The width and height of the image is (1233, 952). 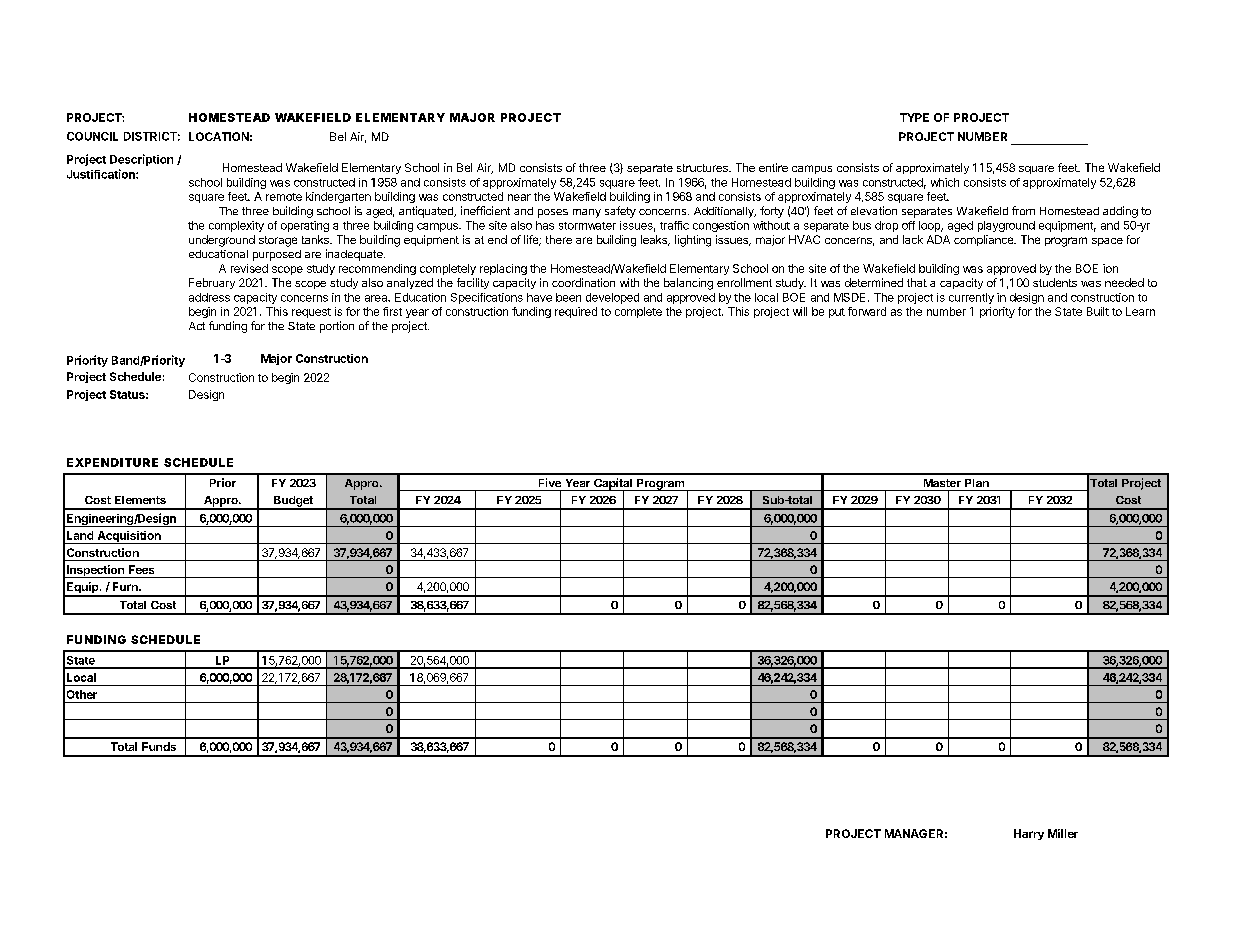 I want to click on structures, so click(x=703, y=168).
